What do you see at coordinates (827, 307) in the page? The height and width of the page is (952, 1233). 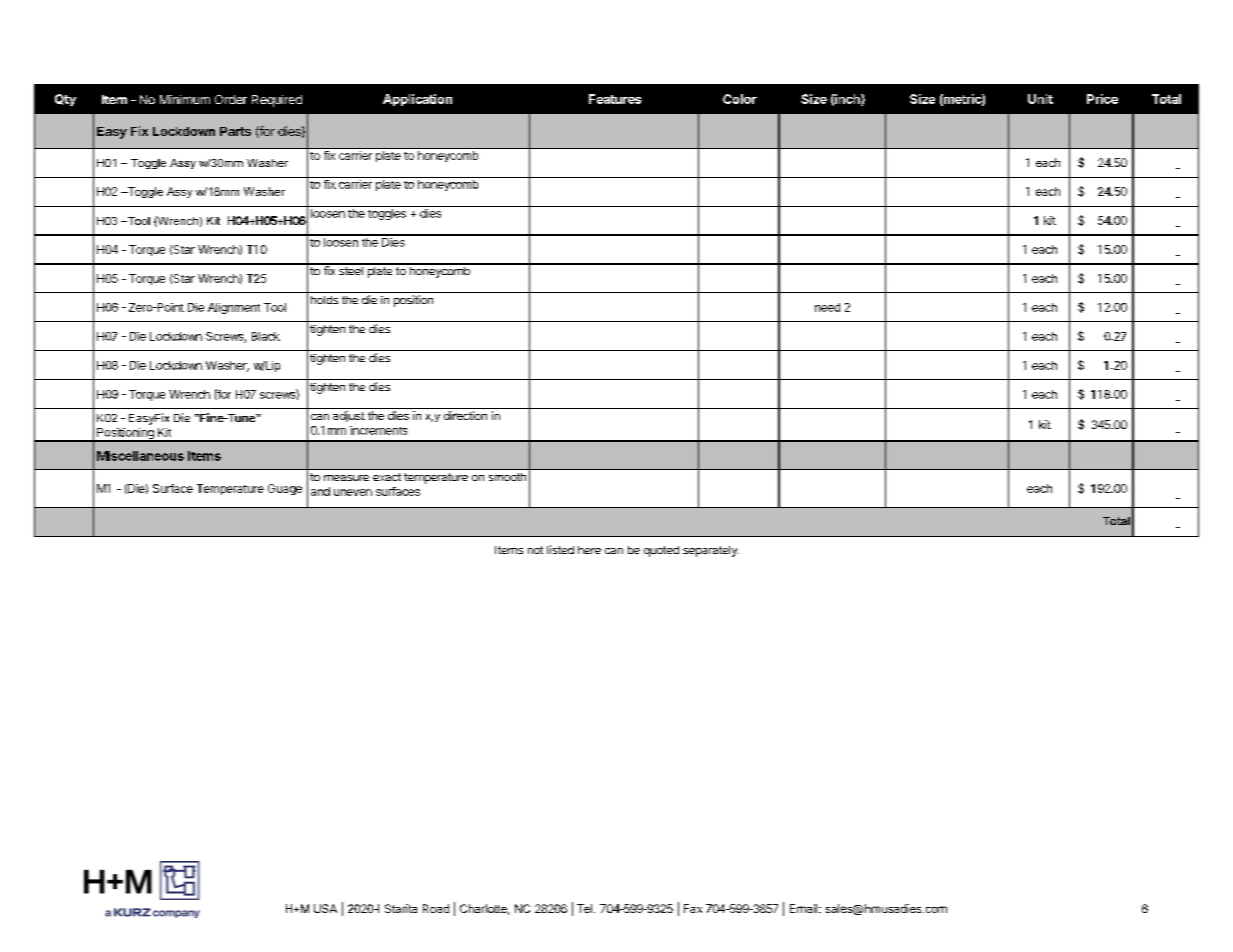 I see `need` at bounding box center [827, 307].
